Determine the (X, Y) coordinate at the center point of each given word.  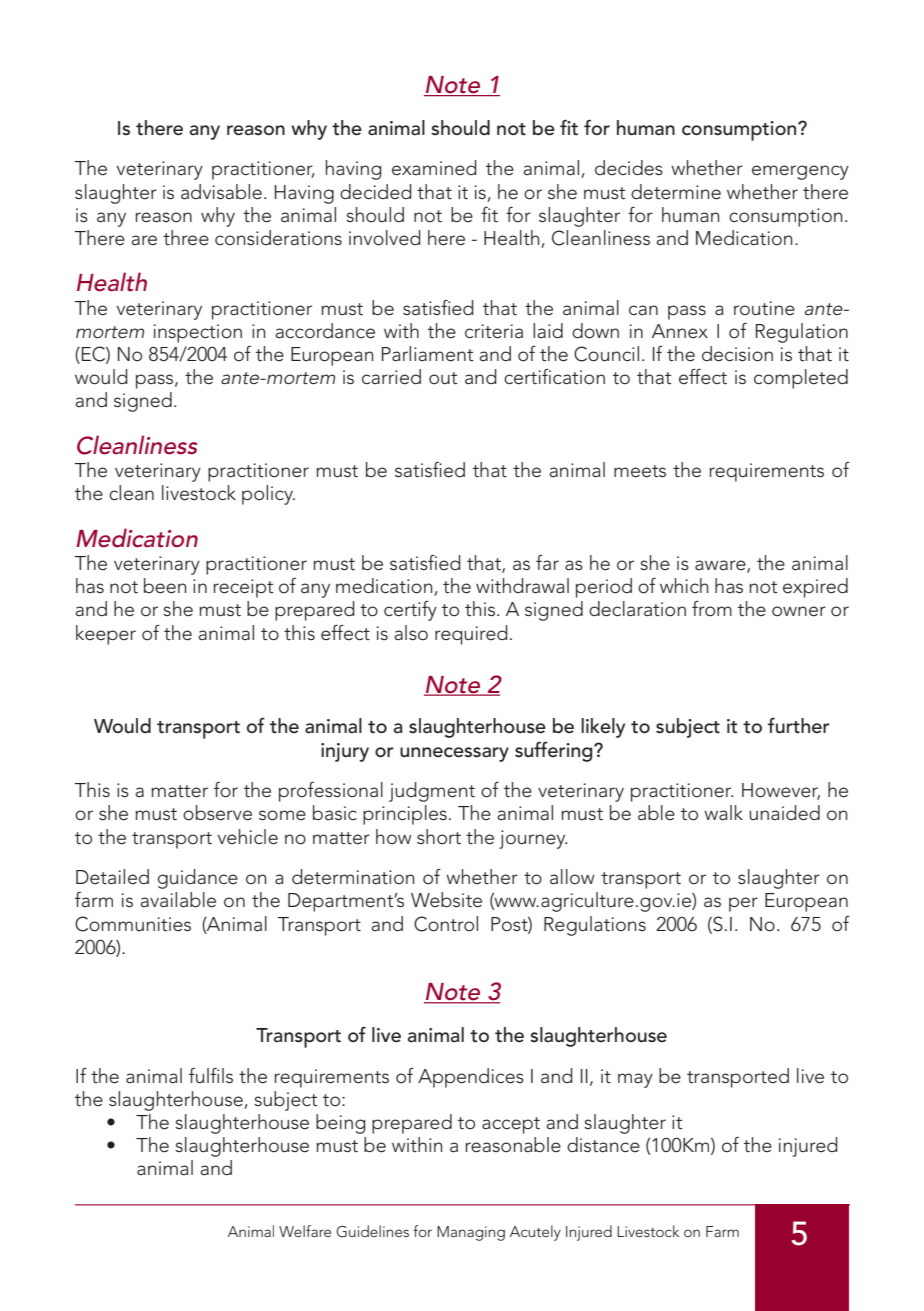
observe (217, 813)
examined (434, 168)
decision (737, 354)
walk (723, 813)
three (186, 238)
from (712, 609)
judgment (432, 792)
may (635, 1080)
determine (676, 192)
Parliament (428, 354)
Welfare (305, 1231)
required (471, 635)
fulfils (211, 1076)
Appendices (471, 1078)
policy (268, 495)
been (165, 586)
